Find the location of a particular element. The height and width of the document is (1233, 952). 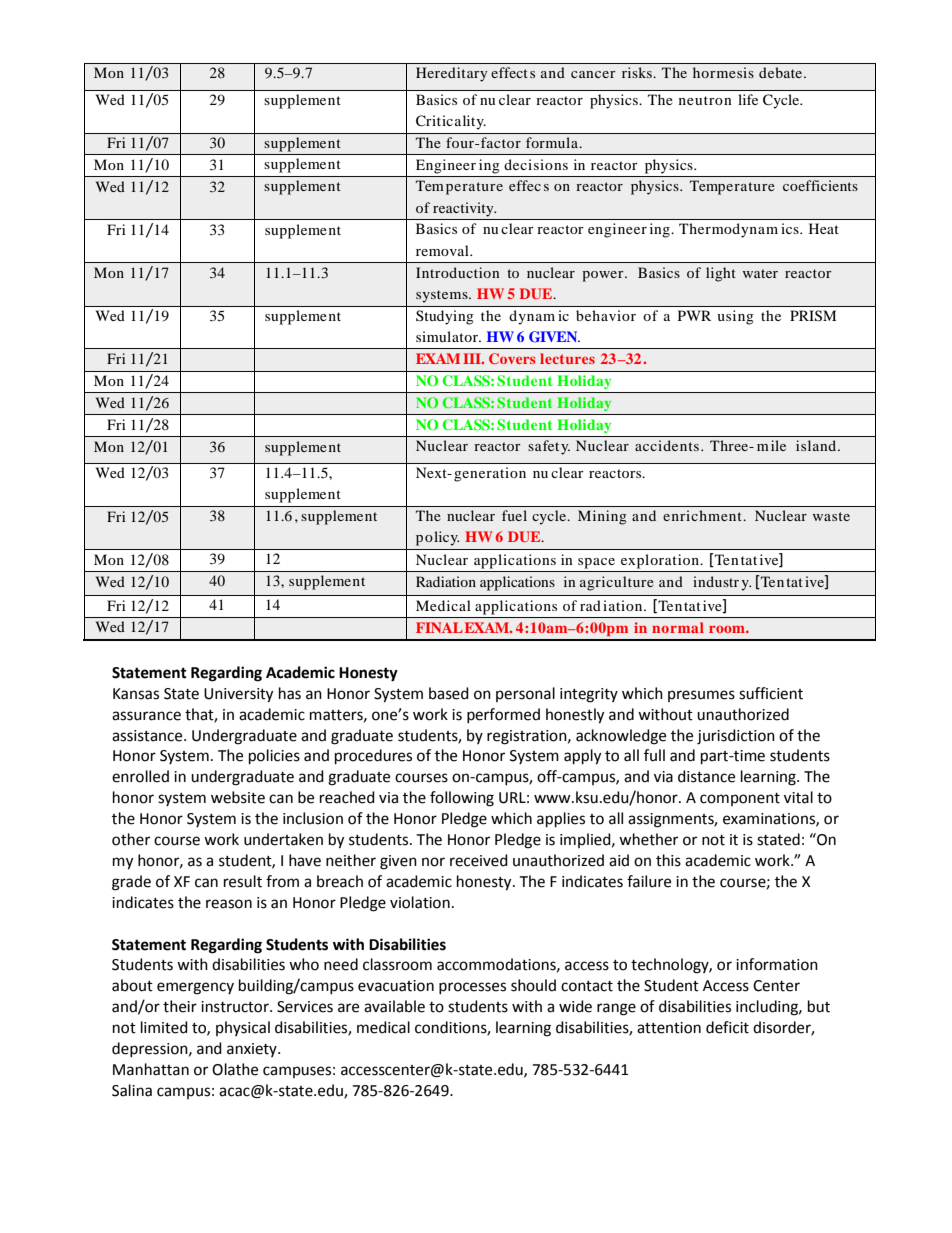

physical is located at coordinates (243, 1028).
